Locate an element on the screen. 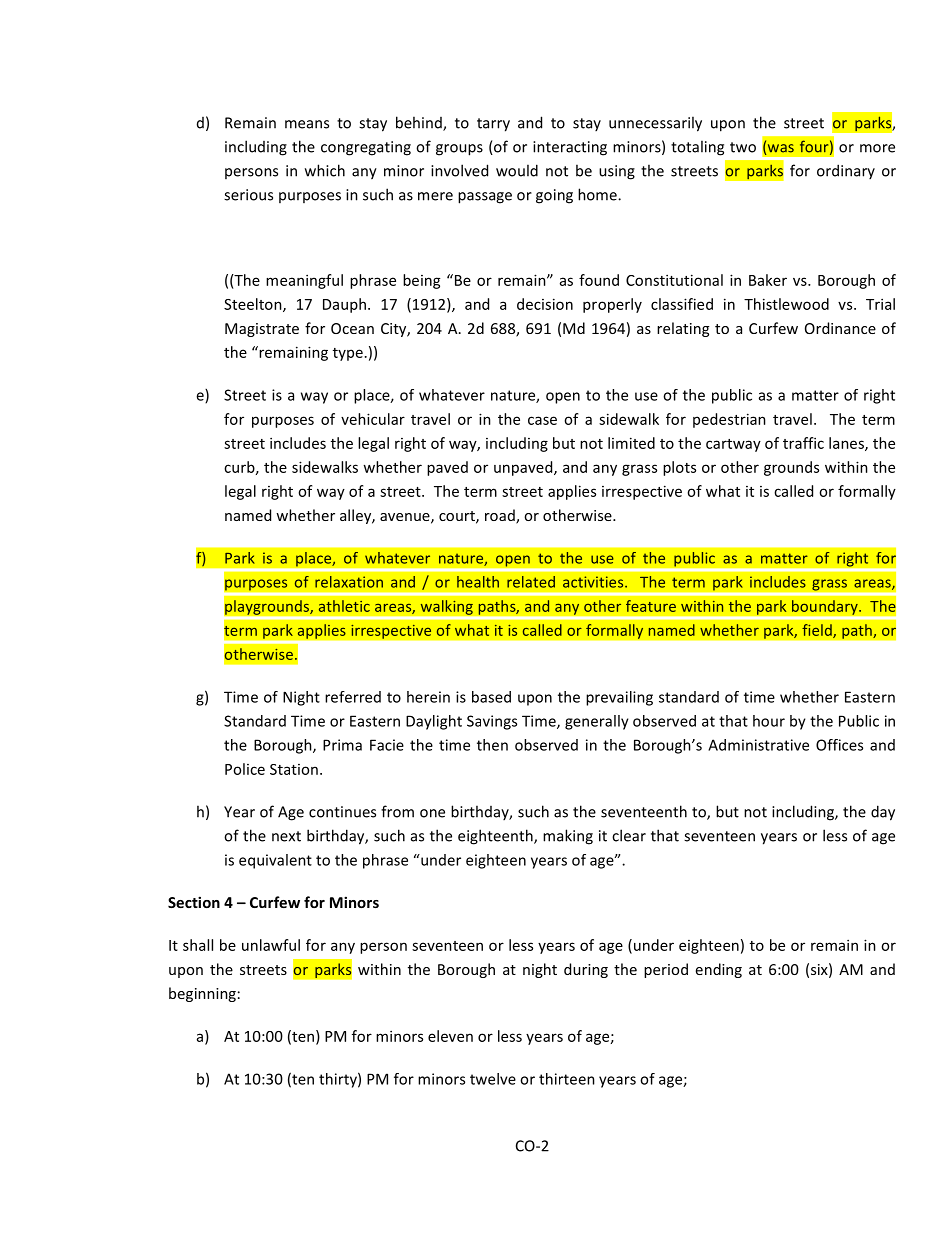 This screenshot has width=952, height=1233. related is located at coordinates (531, 582).
